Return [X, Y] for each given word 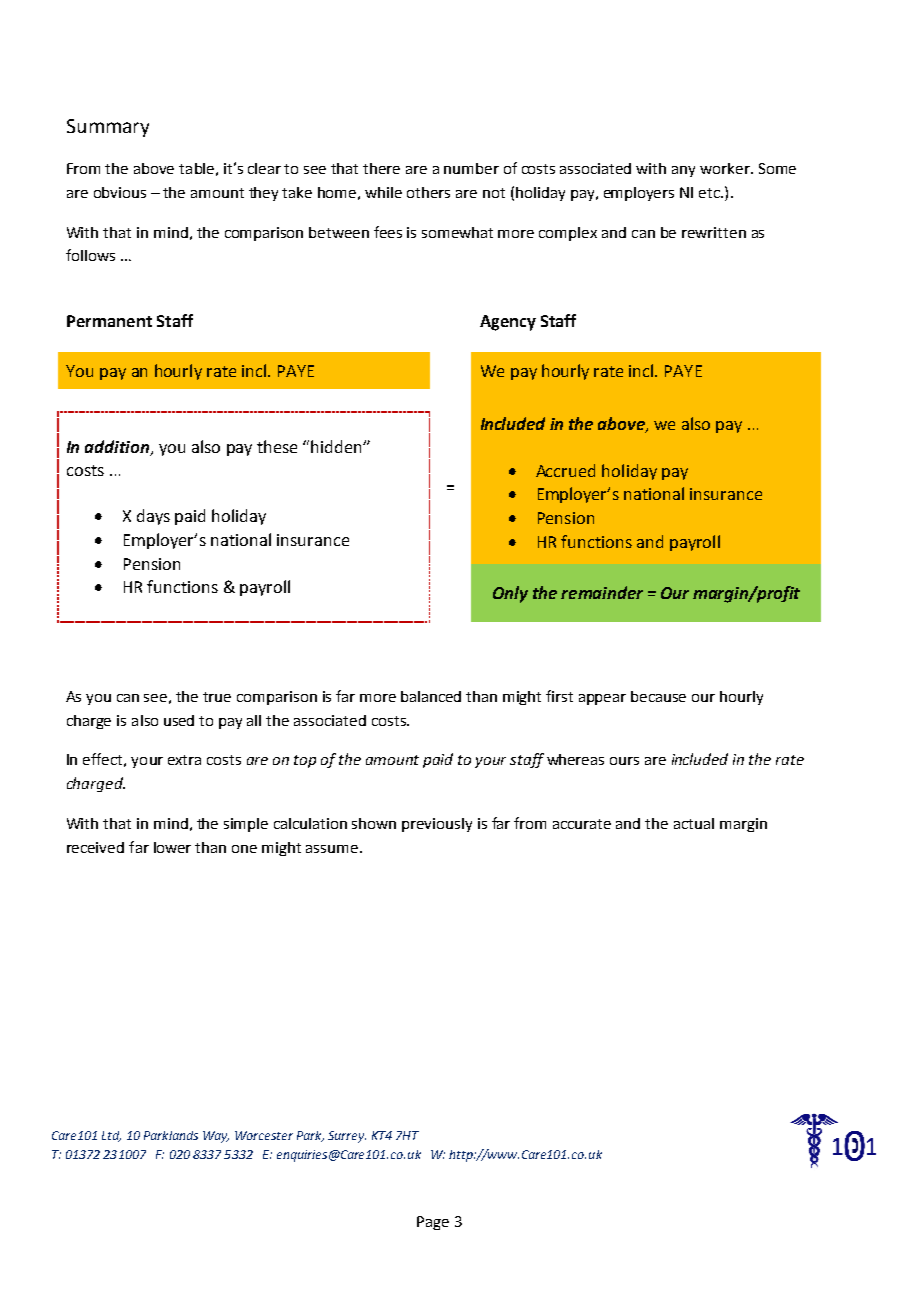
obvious [120, 192]
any [683, 171]
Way [216, 1137]
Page [433, 1223]
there [381, 168]
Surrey [347, 1137]
